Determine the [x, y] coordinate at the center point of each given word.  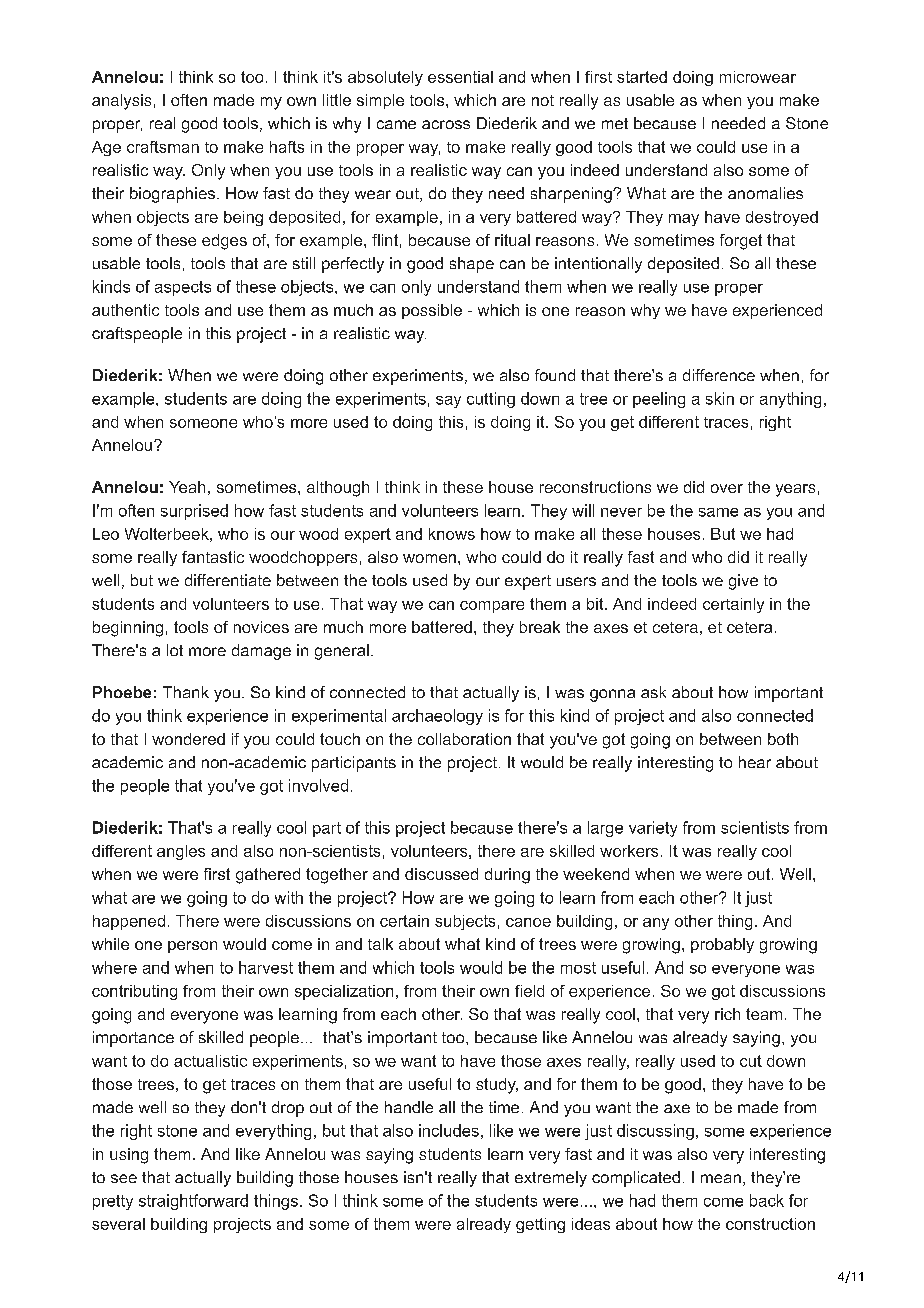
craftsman [163, 147]
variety [653, 829]
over [727, 488]
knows [452, 534]
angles [181, 852]
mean [721, 1178]
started [642, 77]
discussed [441, 874]
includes [449, 1130]
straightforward [193, 1202]
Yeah [187, 487]
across [446, 124]
